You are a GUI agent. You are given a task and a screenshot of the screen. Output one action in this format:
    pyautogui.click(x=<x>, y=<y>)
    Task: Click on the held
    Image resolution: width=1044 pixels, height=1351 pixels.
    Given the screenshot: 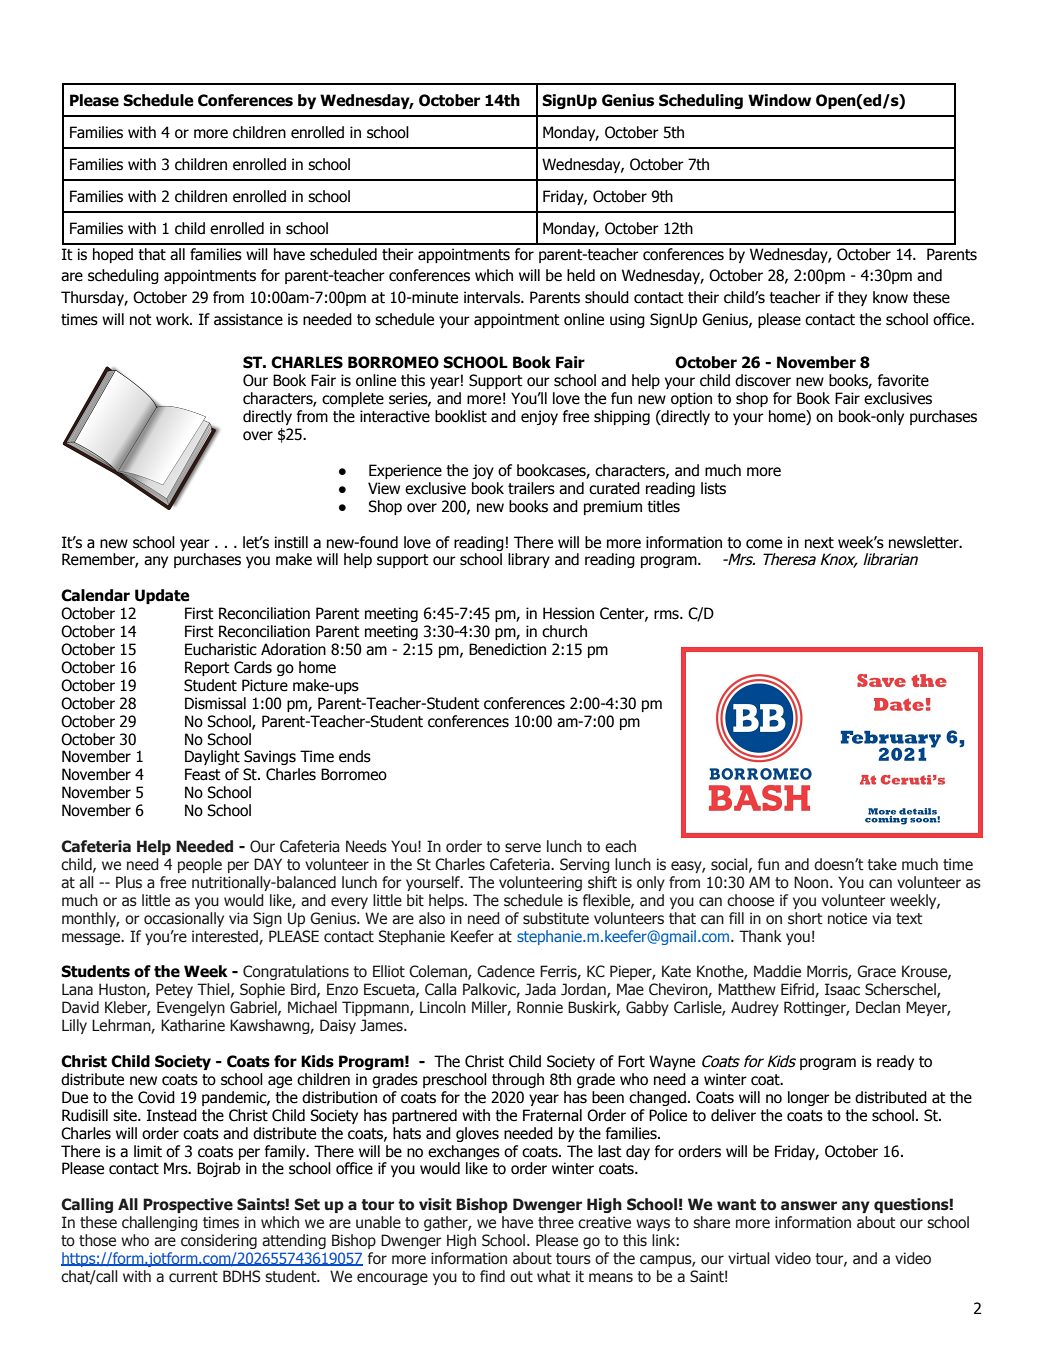 What is the action you would take?
    pyautogui.click(x=581, y=275)
